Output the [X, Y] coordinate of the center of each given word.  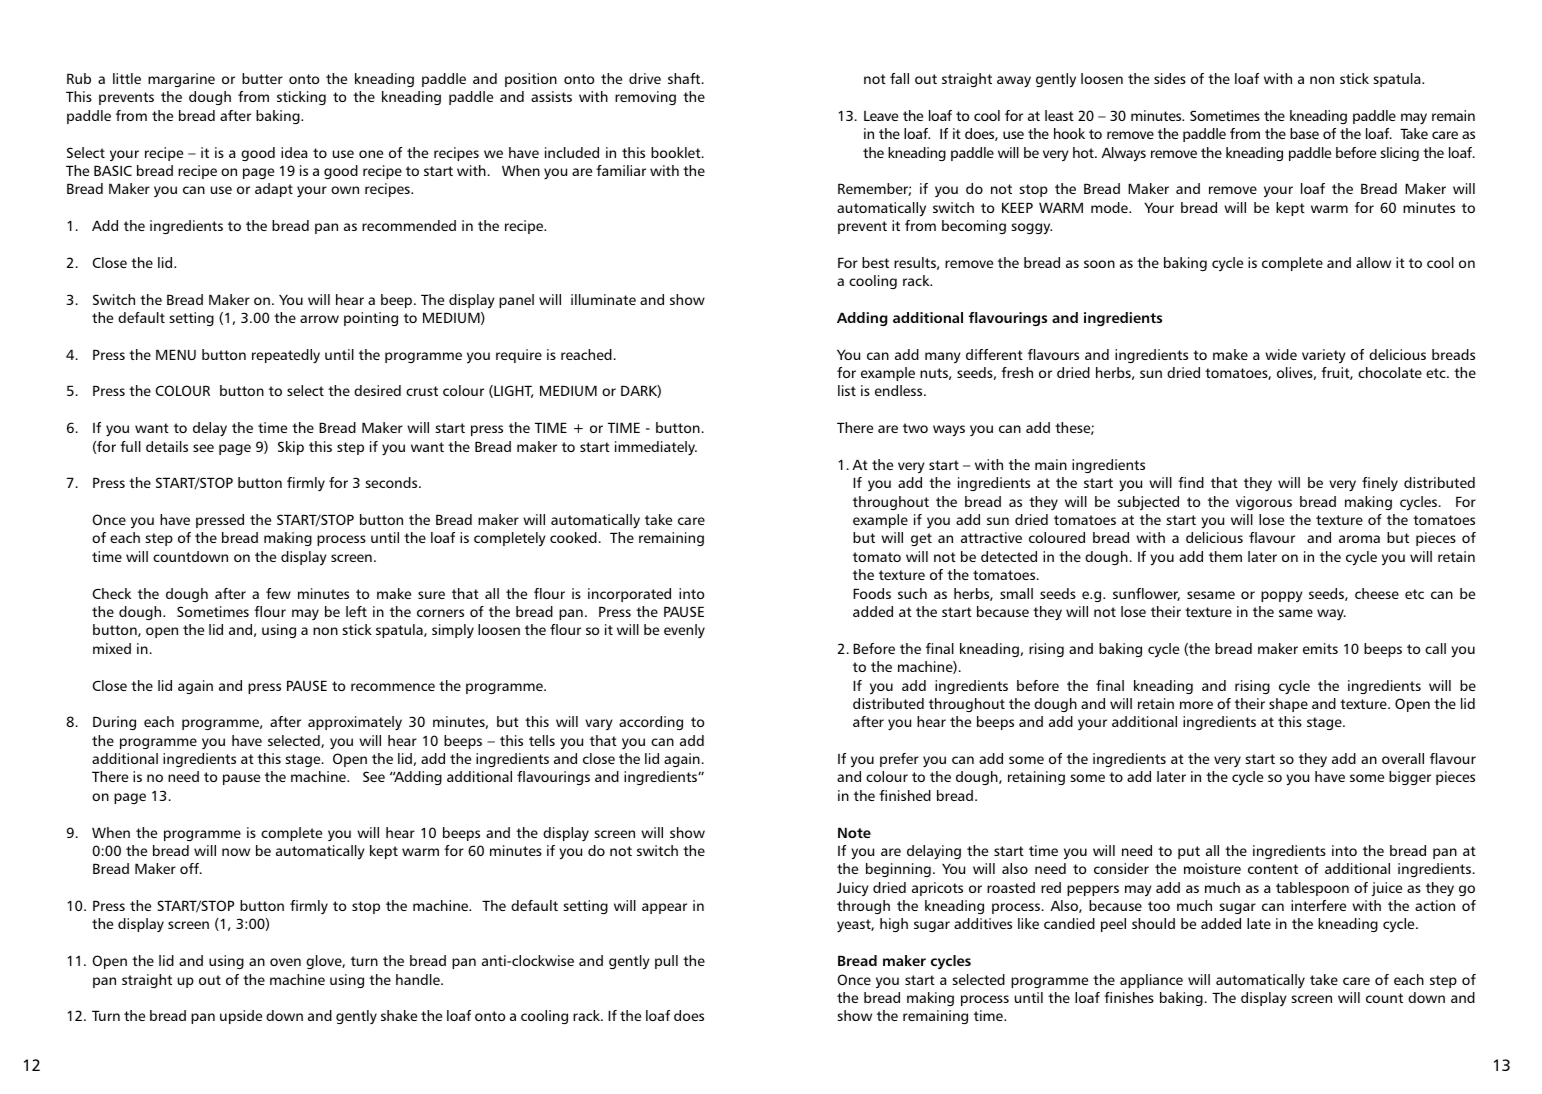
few [278, 593]
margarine [181, 80]
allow [1373, 262]
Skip [291, 448]
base [1304, 133]
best [875, 262]
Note [854, 832]
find [1191, 482]
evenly [684, 631]
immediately [656, 448]
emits [1320, 648]
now [236, 852]
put [1189, 852]
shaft [685, 78]
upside [241, 1017]
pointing [371, 319]
